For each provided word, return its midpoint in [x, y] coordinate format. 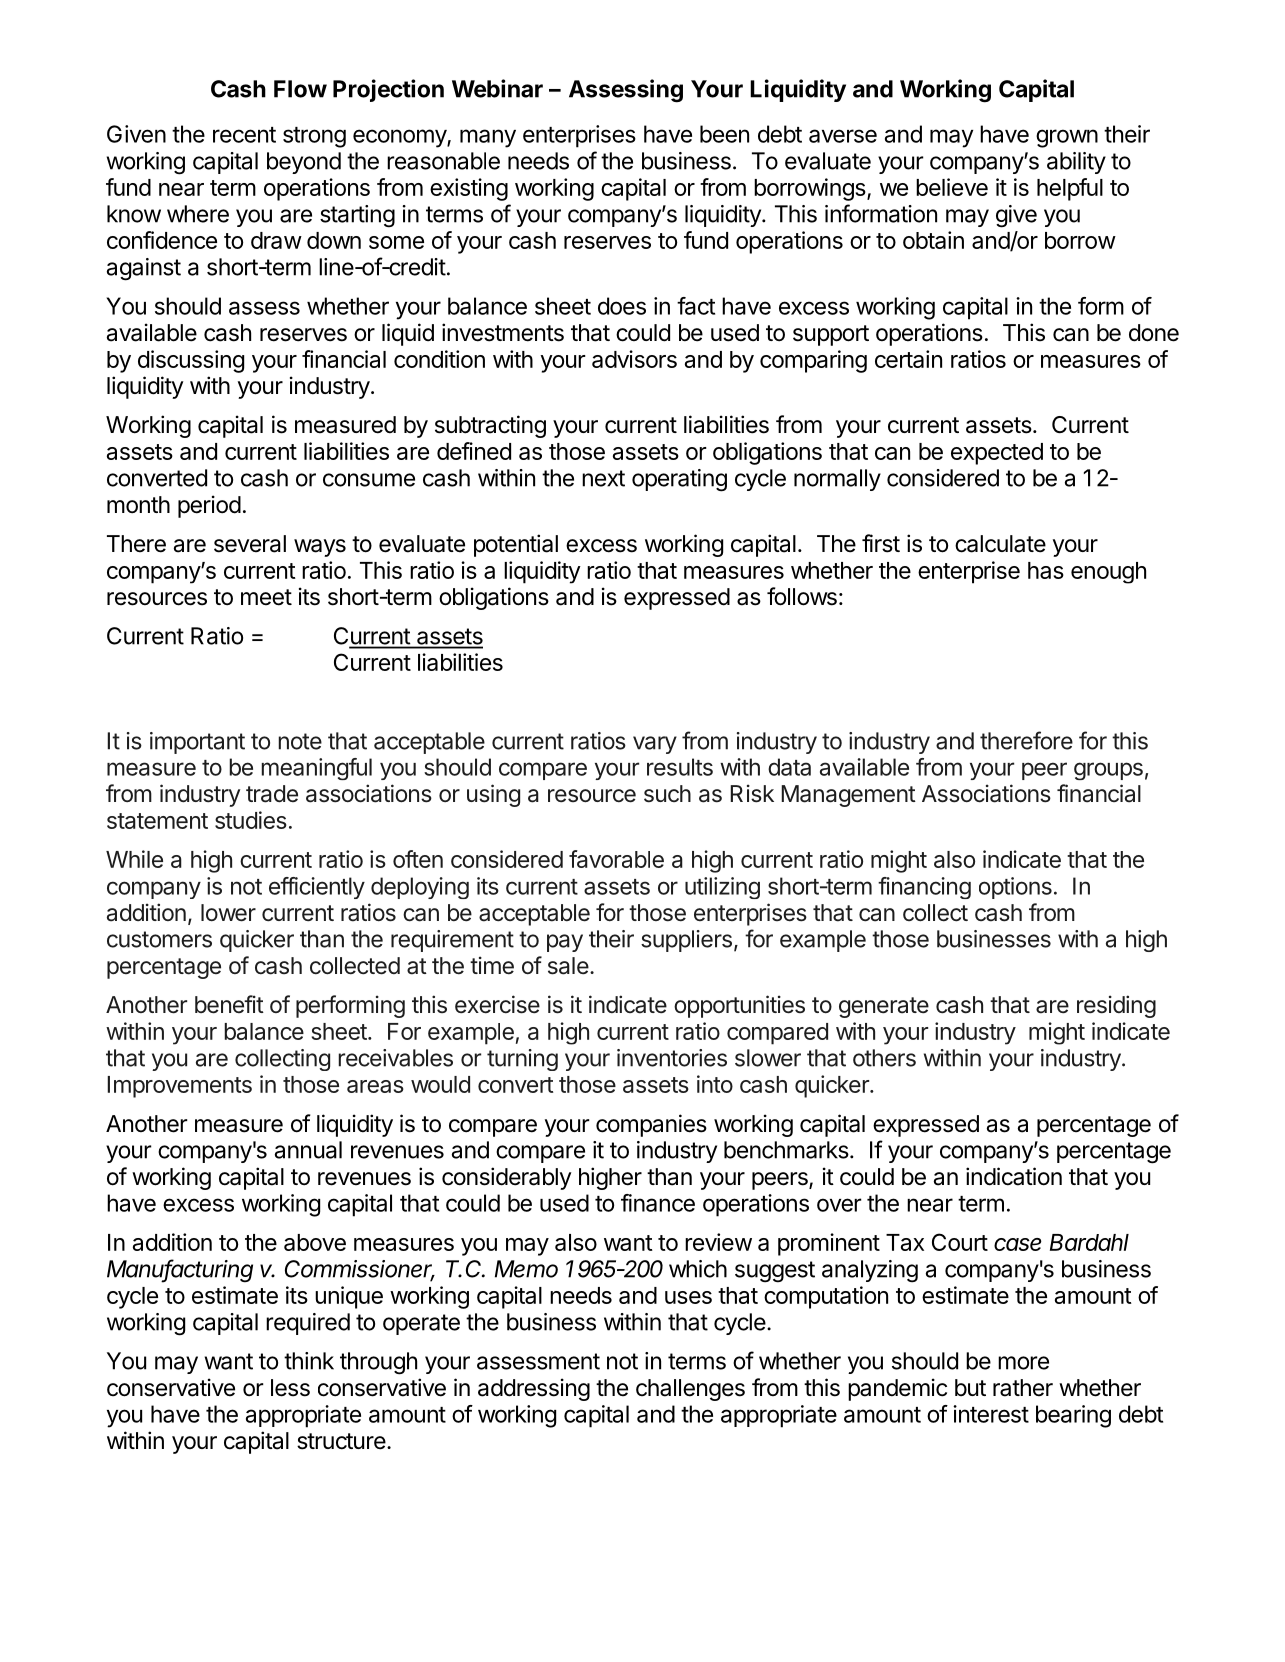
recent [244, 135]
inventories [672, 1058]
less [290, 1388]
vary [655, 745]
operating [679, 480]
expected [997, 454]
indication [1014, 1176]
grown [1067, 138]
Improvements [179, 1087]
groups [1108, 771]
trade [272, 794]
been [724, 134]
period [209, 506]
